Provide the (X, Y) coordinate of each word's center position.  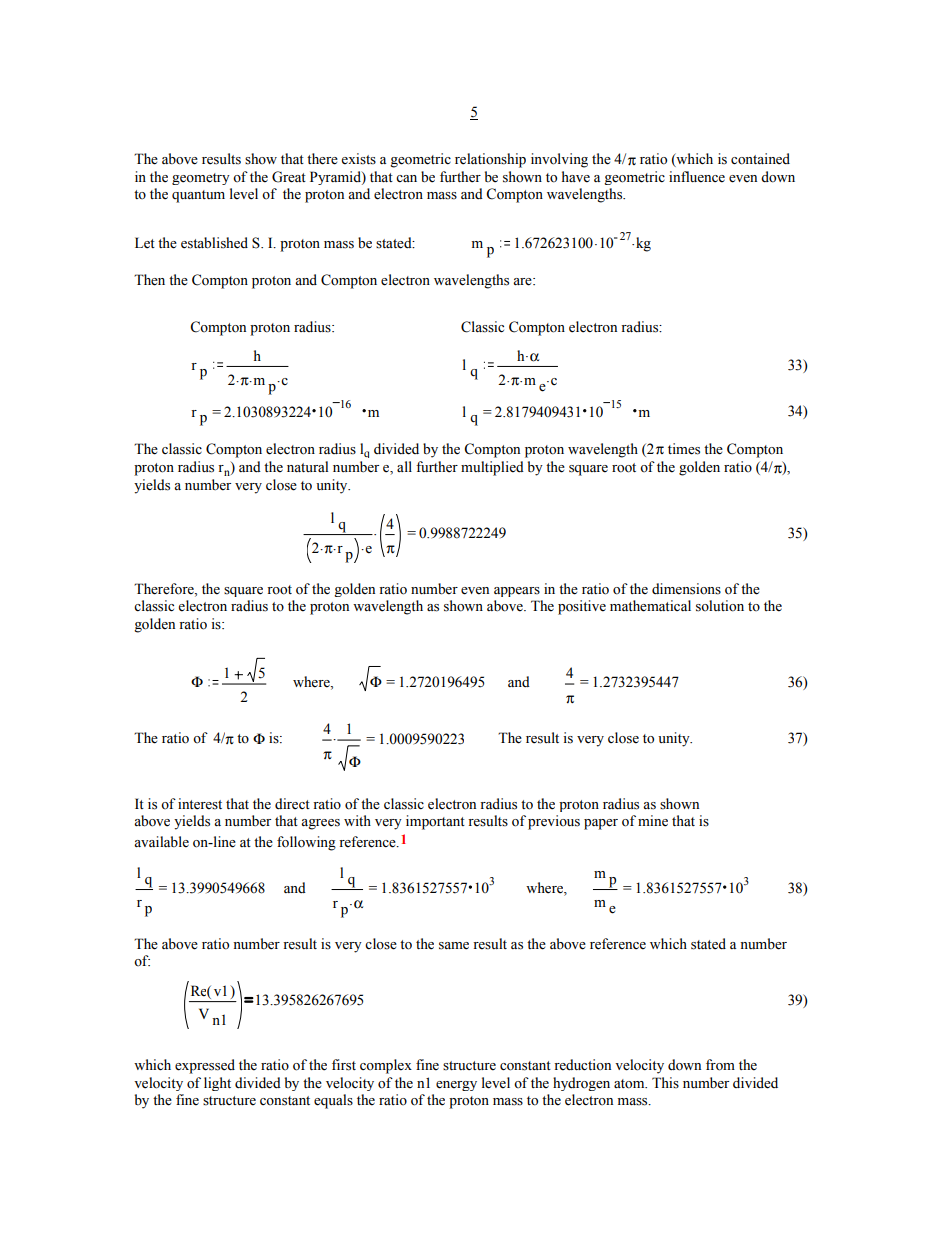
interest (200, 804)
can (406, 178)
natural (307, 466)
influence (697, 177)
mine (653, 821)
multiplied (492, 468)
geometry (201, 179)
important (435, 822)
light (217, 1084)
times (684, 449)
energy (456, 1086)
